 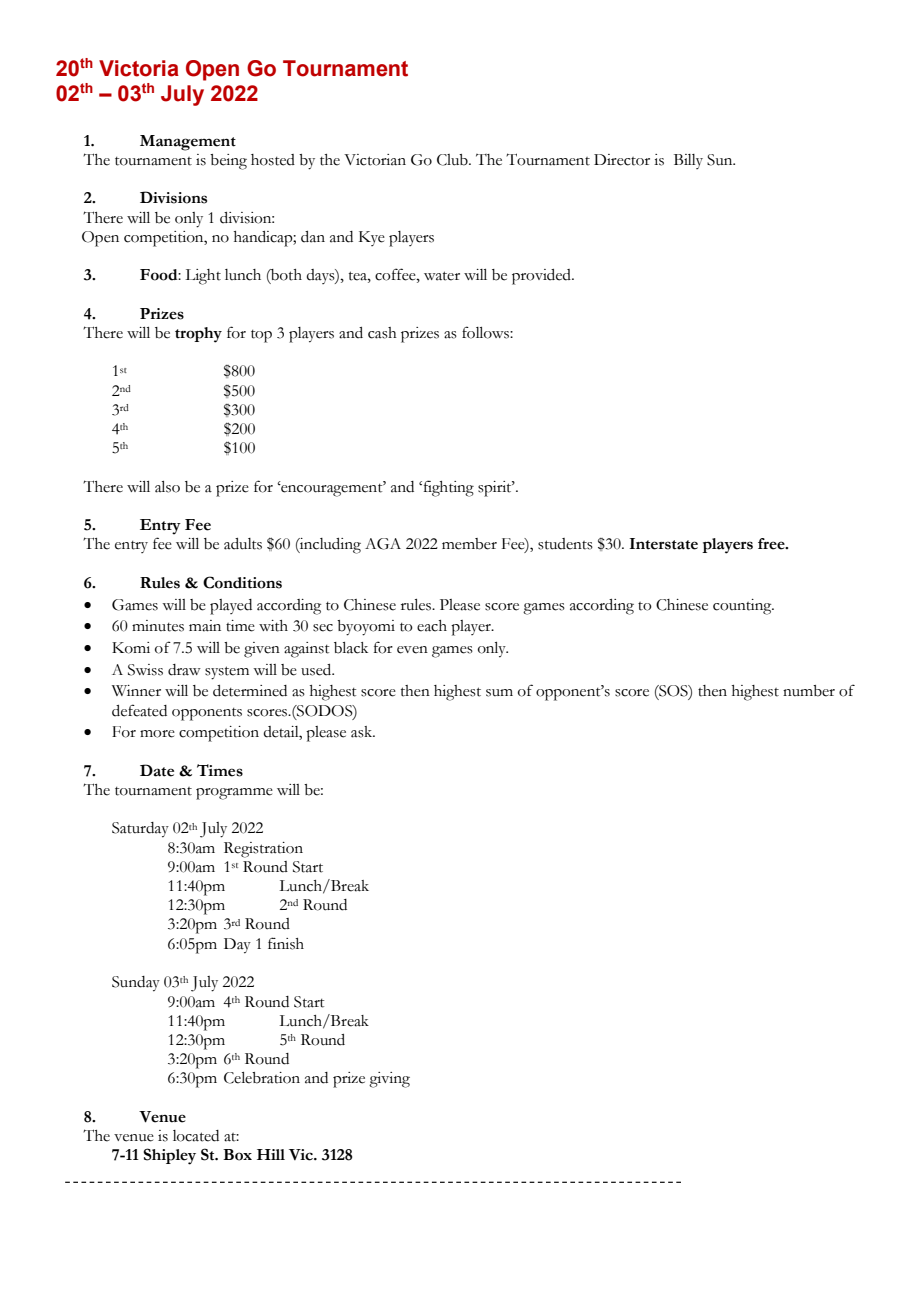 I want to click on being, so click(x=228, y=162).
